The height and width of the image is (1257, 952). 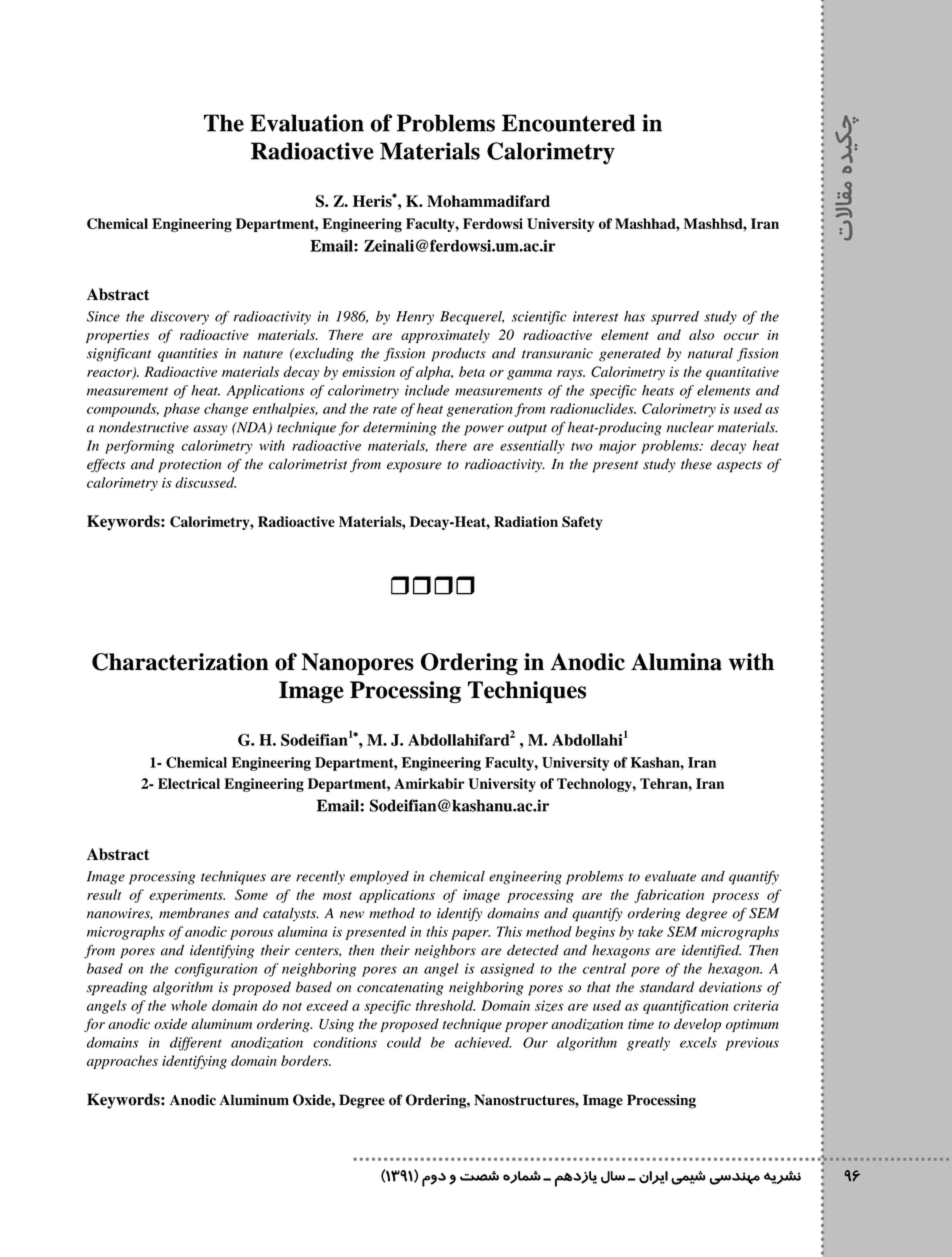 What do you see at coordinates (307, 123) in the image?
I see `Evaluation` at bounding box center [307, 123].
